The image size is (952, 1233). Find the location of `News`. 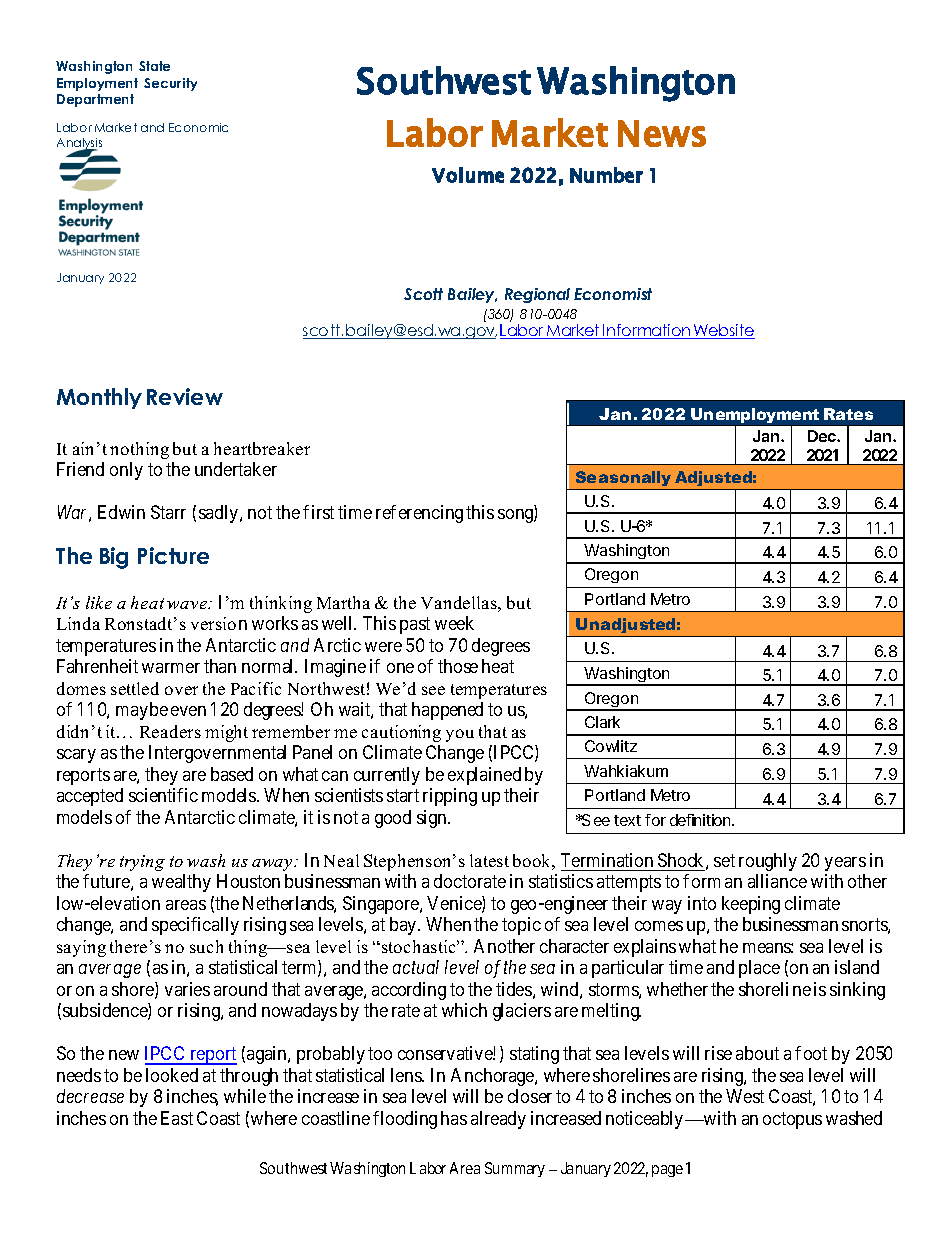

News is located at coordinates (662, 133).
